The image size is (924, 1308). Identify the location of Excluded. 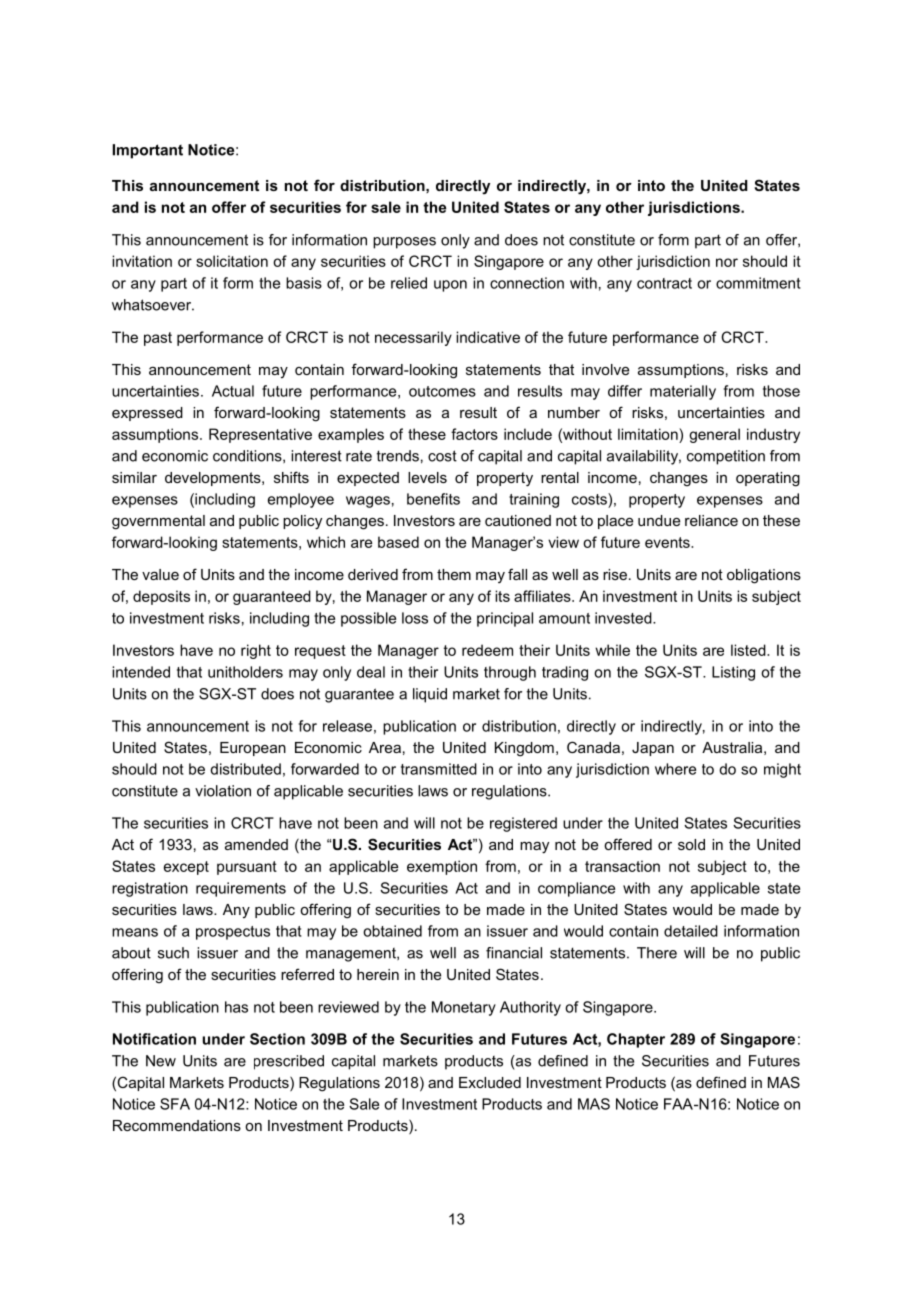
(490, 1082).
